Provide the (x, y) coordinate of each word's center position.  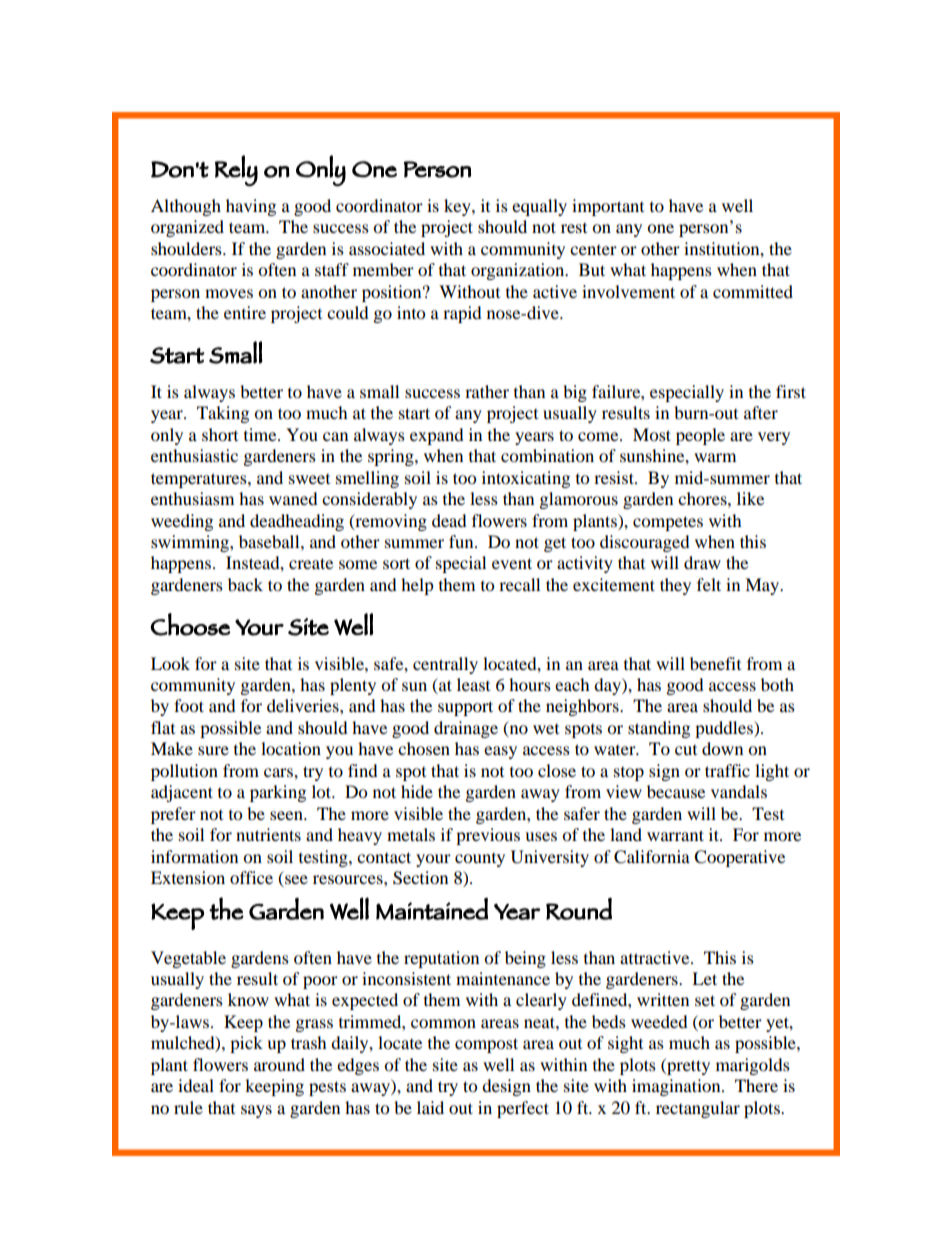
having (251, 207)
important (608, 207)
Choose (190, 624)
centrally (445, 665)
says (256, 1111)
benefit (715, 663)
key (458, 207)
